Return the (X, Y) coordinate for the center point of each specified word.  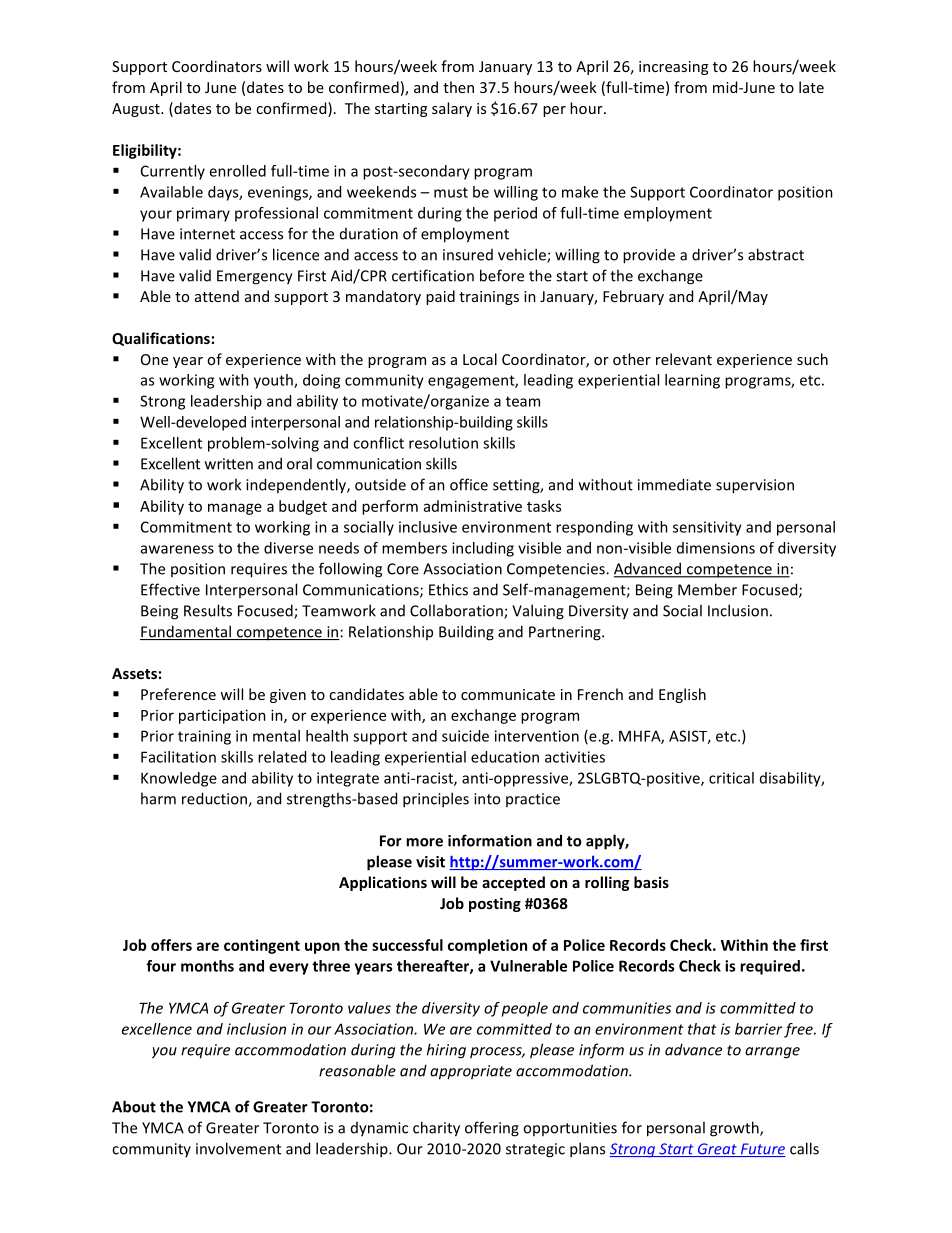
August (137, 110)
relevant (684, 359)
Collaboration (457, 611)
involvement (238, 1148)
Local (480, 359)
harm (158, 798)
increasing (673, 68)
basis (651, 882)
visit (430, 862)
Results (208, 610)
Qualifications (161, 339)
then (458, 87)
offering (492, 1129)
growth (735, 1129)
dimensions (716, 548)
